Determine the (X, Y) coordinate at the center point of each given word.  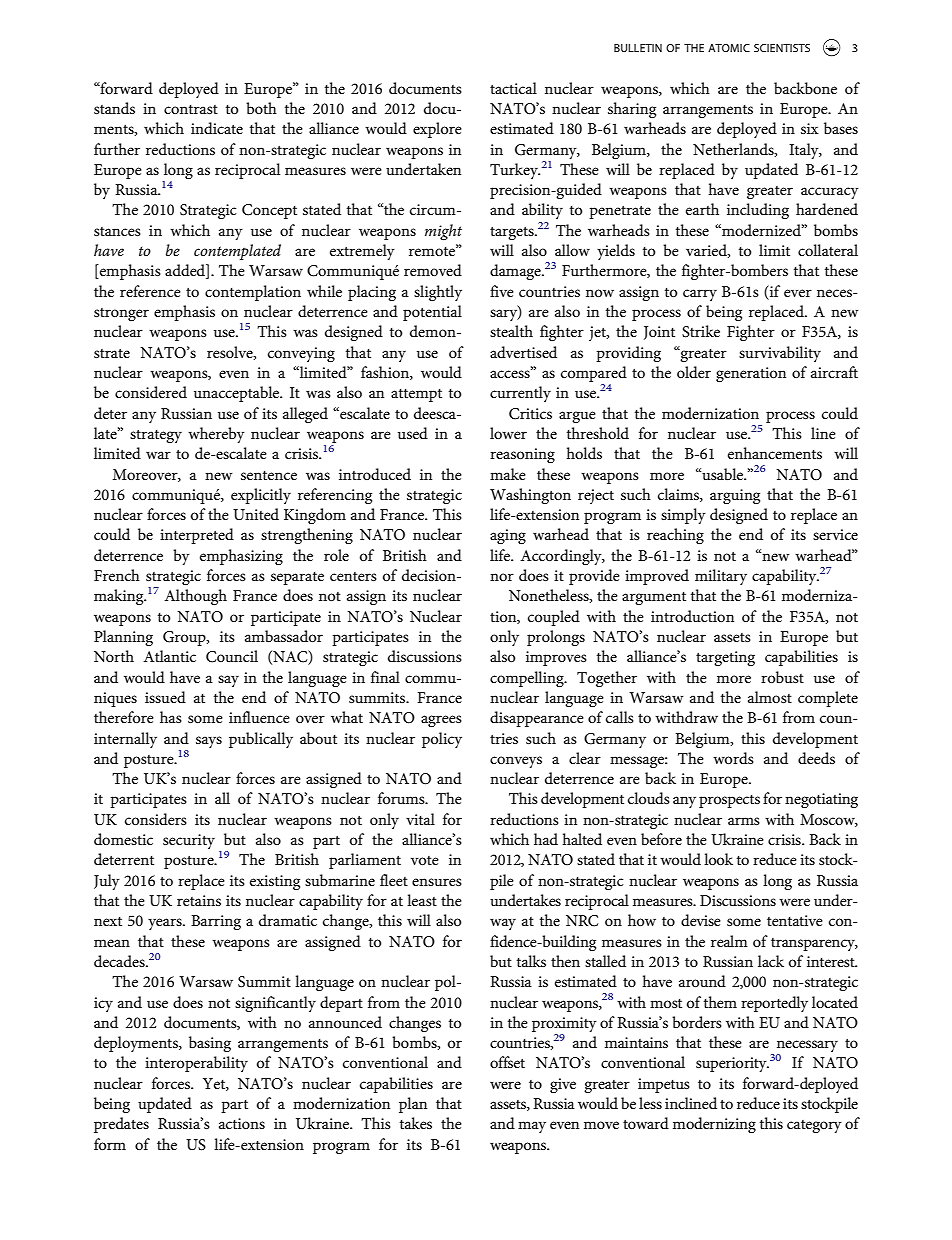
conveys (516, 762)
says (209, 742)
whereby (216, 435)
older (694, 372)
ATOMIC (729, 48)
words (733, 758)
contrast (191, 109)
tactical (513, 88)
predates (121, 1125)
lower (508, 433)
